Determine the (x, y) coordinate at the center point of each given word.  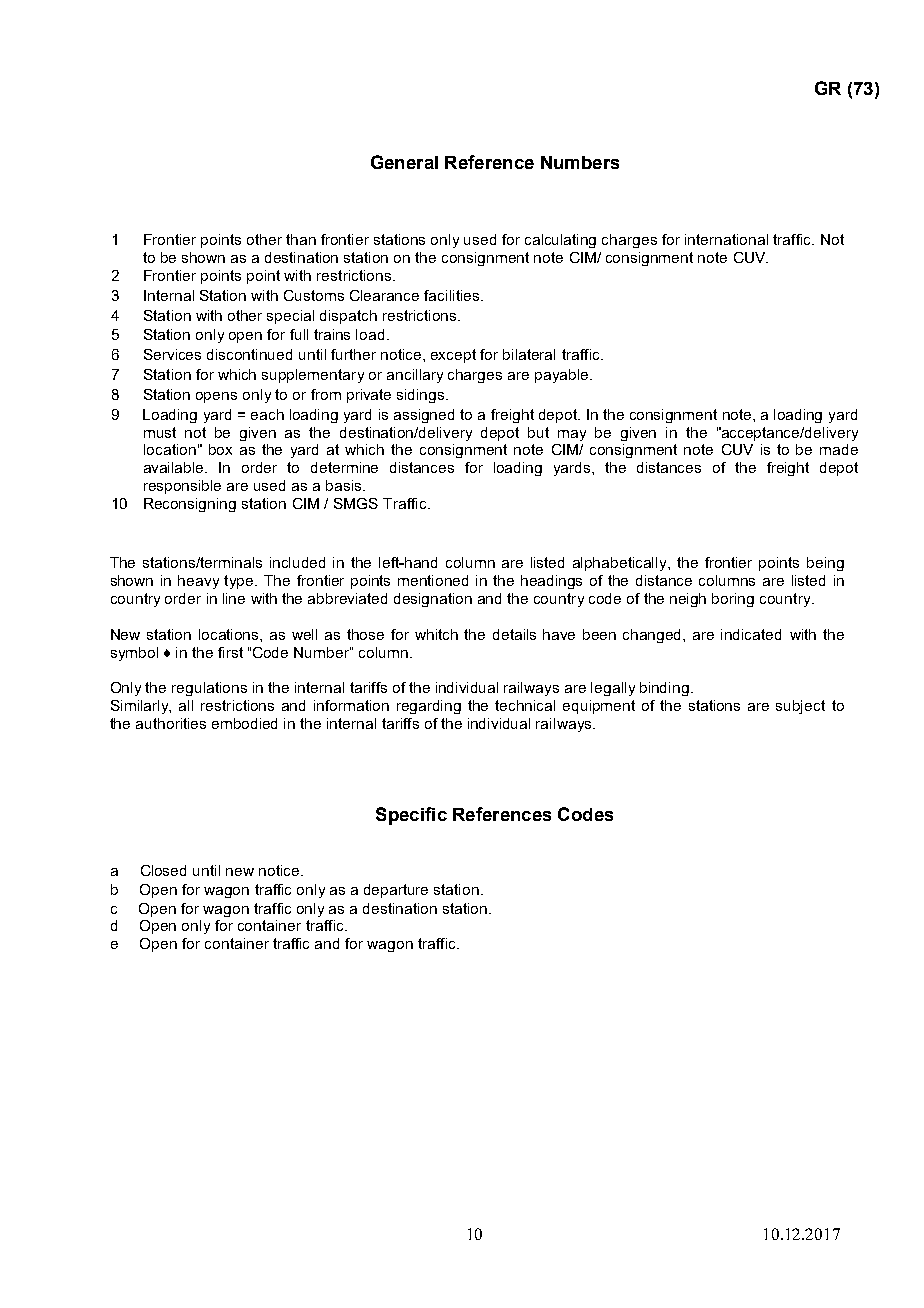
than (301, 239)
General (404, 162)
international (726, 239)
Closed (163, 870)
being (825, 564)
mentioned (433, 580)
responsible (182, 487)
